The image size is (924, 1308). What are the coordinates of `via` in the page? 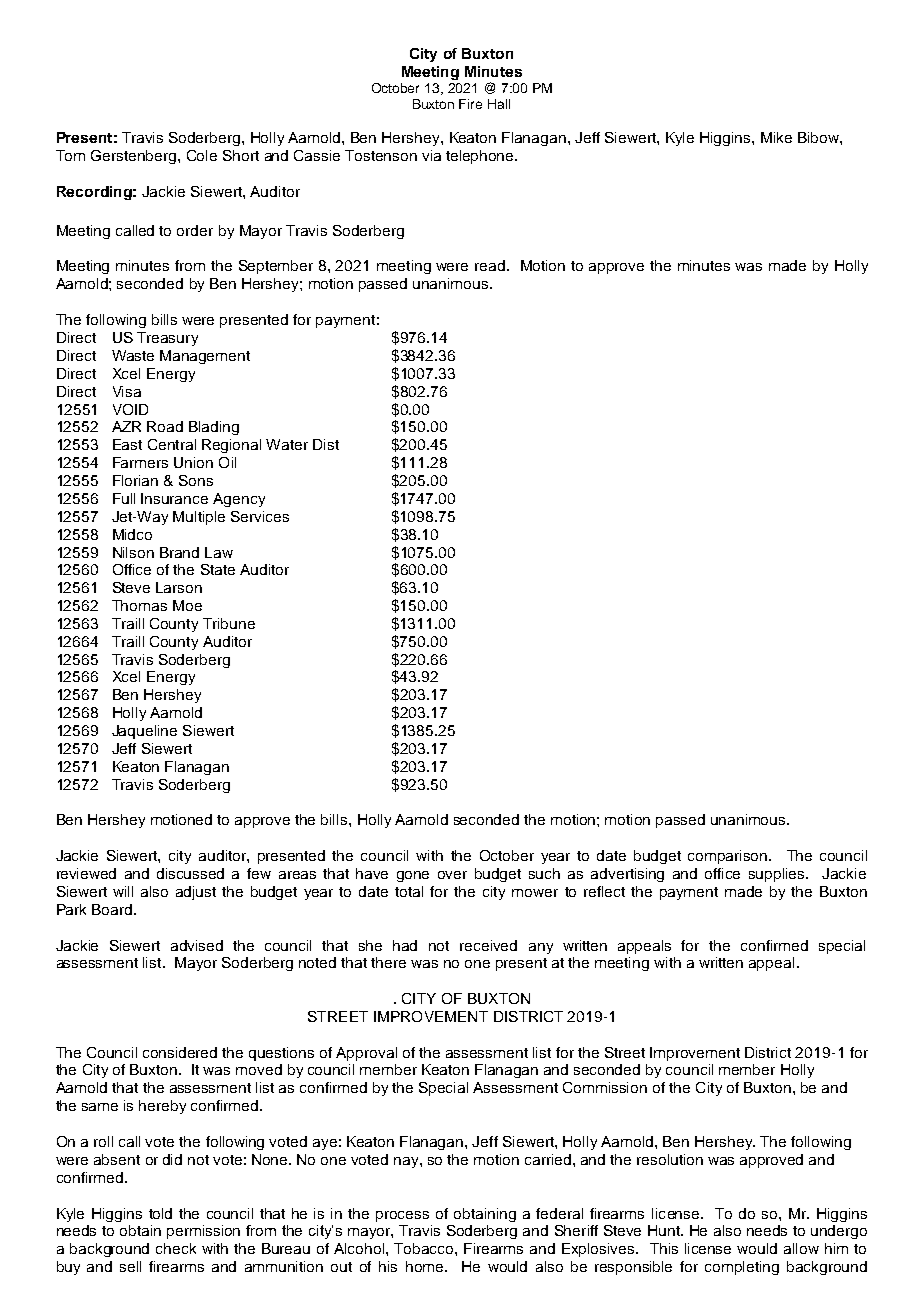 It's located at (431, 155).
